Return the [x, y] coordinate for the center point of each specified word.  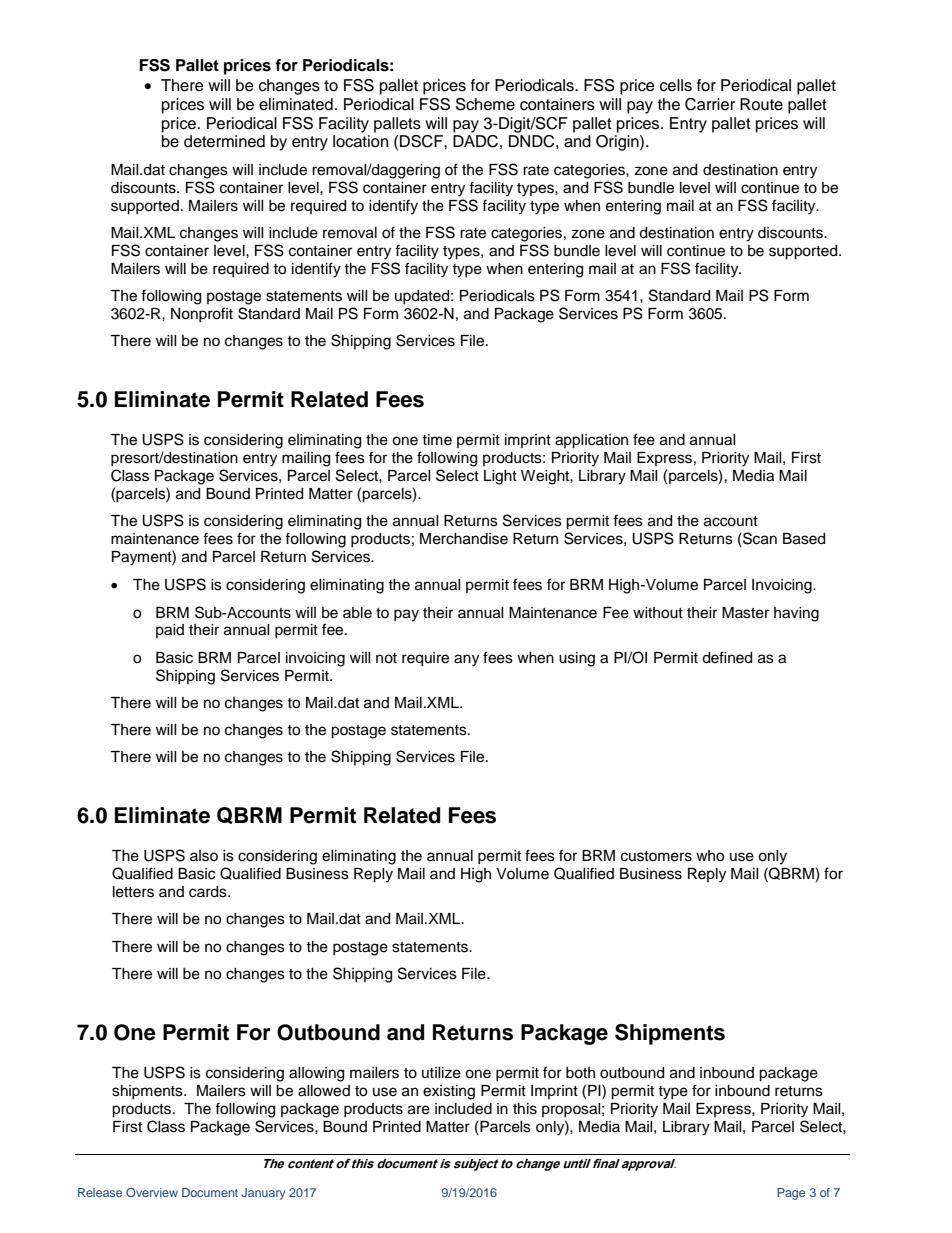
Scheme [485, 104]
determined [224, 141]
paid [170, 631]
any [466, 660]
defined [727, 657]
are [419, 1110]
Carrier [710, 104]
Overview [152, 1192]
